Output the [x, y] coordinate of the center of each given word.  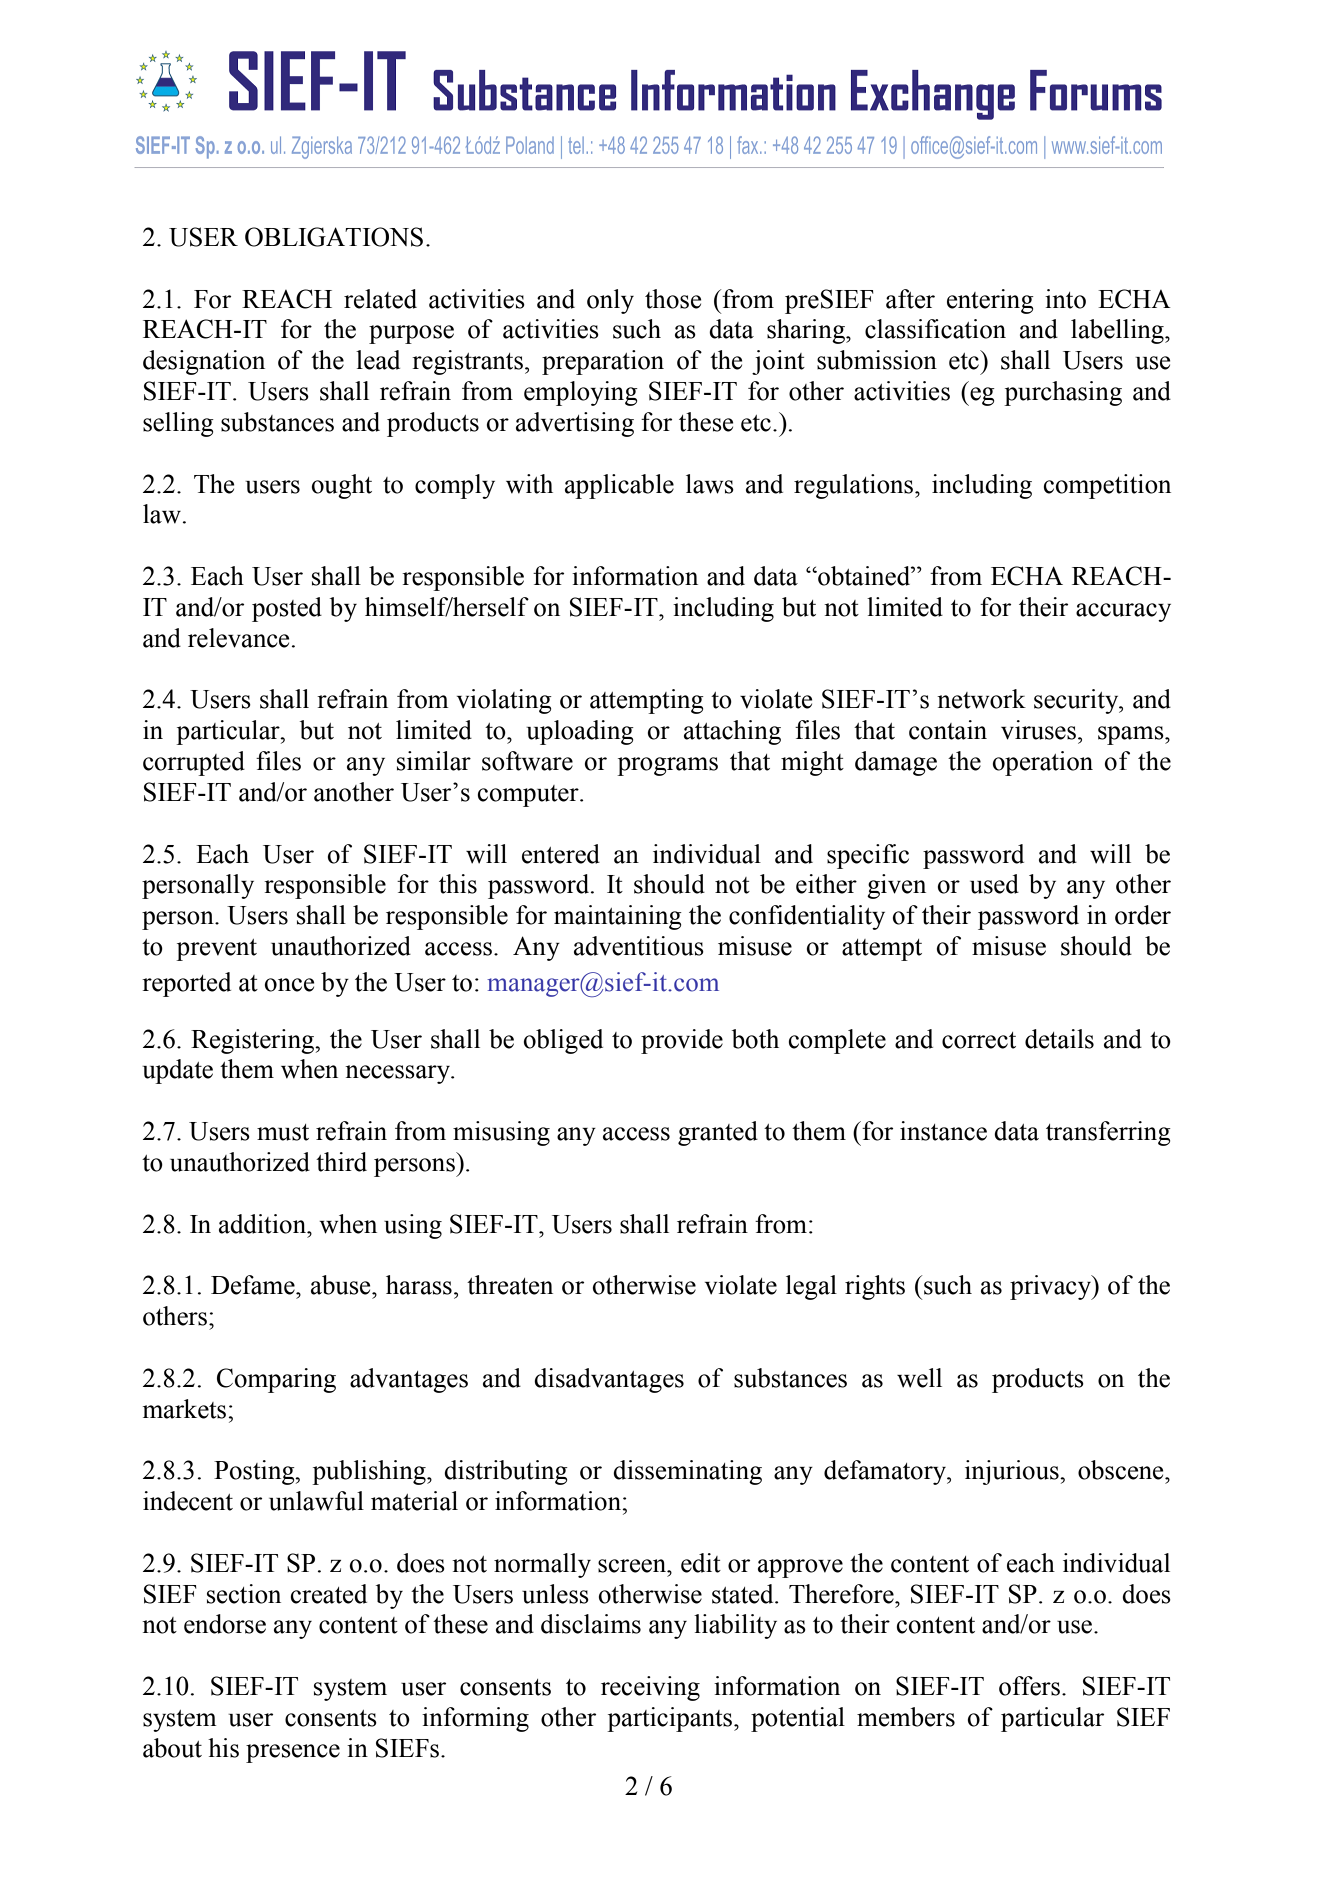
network [981, 699]
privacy [1052, 1287]
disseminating [687, 1472]
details [1059, 1039]
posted [287, 609]
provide [682, 1041]
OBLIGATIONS [334, 237]
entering [990, 301]
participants [671, 1719]
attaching [732, 732]
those [673, 299]
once [289, 985]
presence [293, 1753]
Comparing [276, 1380]
